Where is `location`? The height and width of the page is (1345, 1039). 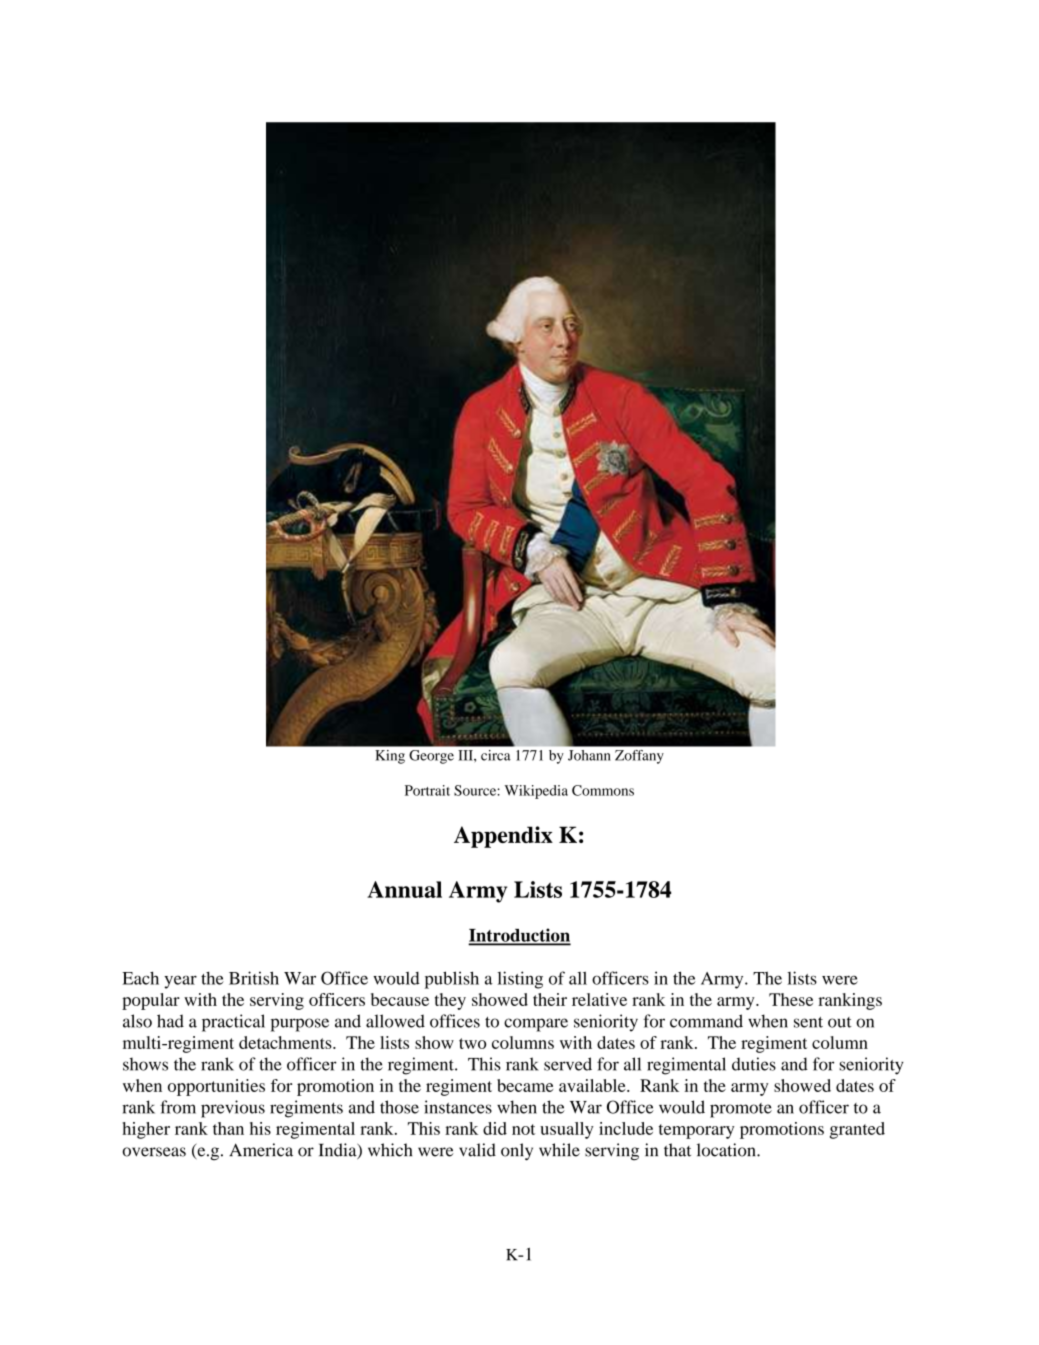
location is located at coordinates (727, 1150).
